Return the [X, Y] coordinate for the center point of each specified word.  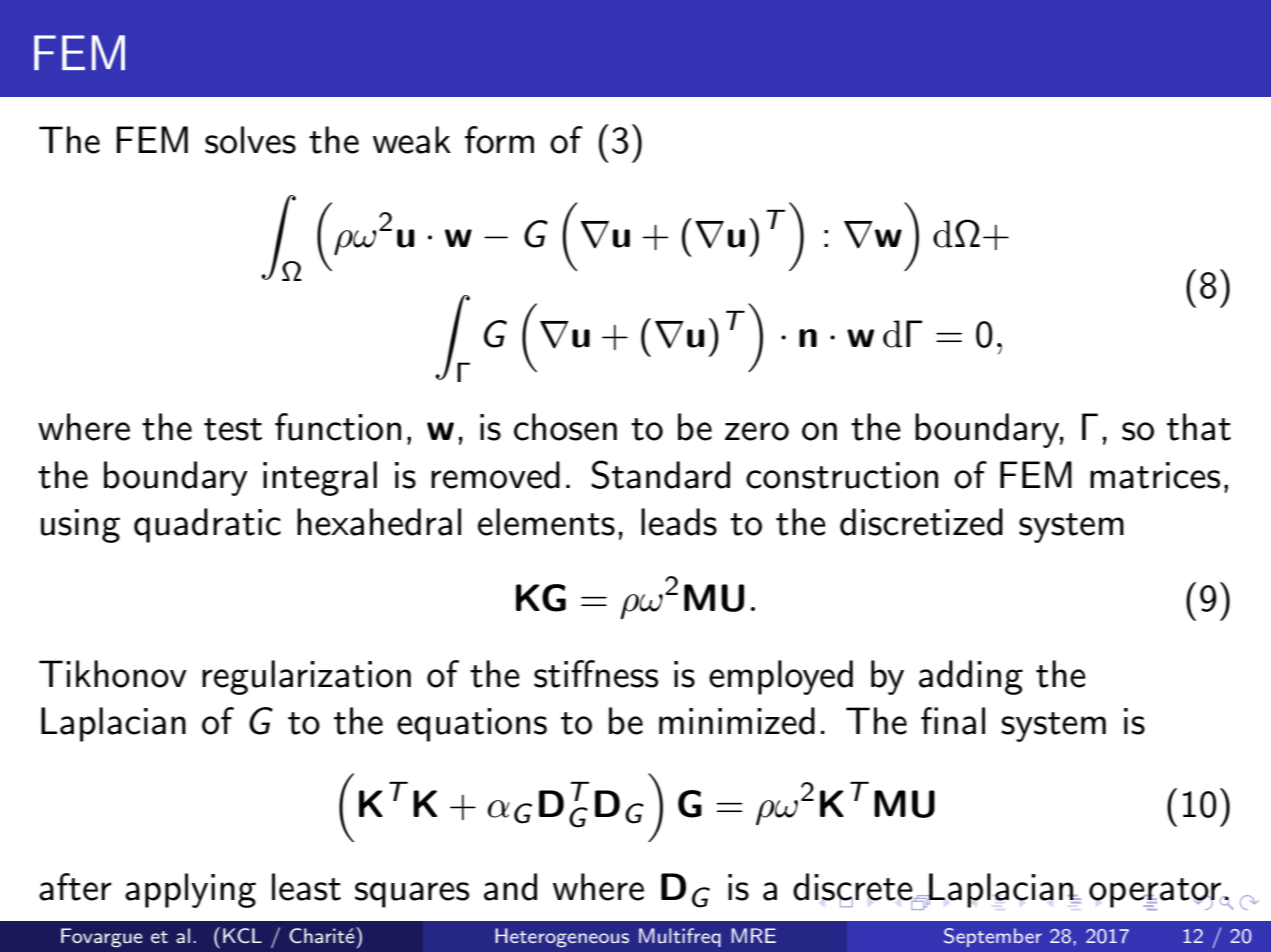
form [499, 140]
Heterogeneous [562, 938]
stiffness [596, 674]
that [1199, 427]
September [993, 937]
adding [971, 677]
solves [250, 140]
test [233, 429]
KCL [242, 935]
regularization [306, 677]
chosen [565, 427]
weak [412, 140]
